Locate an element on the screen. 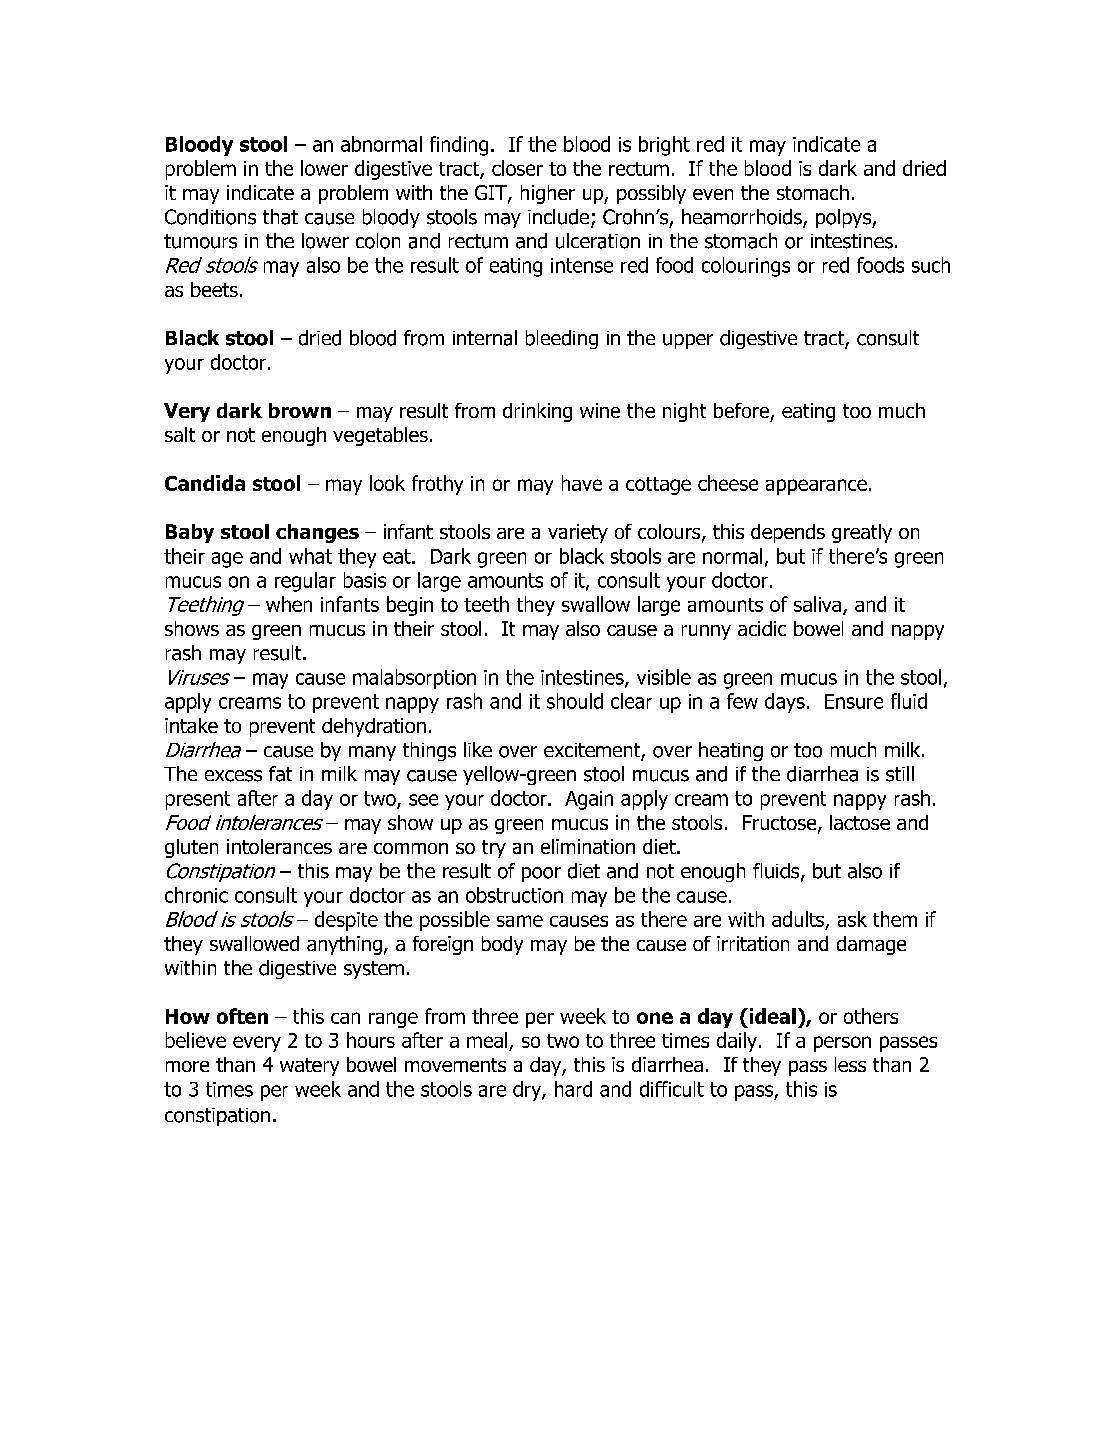 The width and height of the screenshot is (1117, 1445). saliva is located at coordinates (819, 605).
